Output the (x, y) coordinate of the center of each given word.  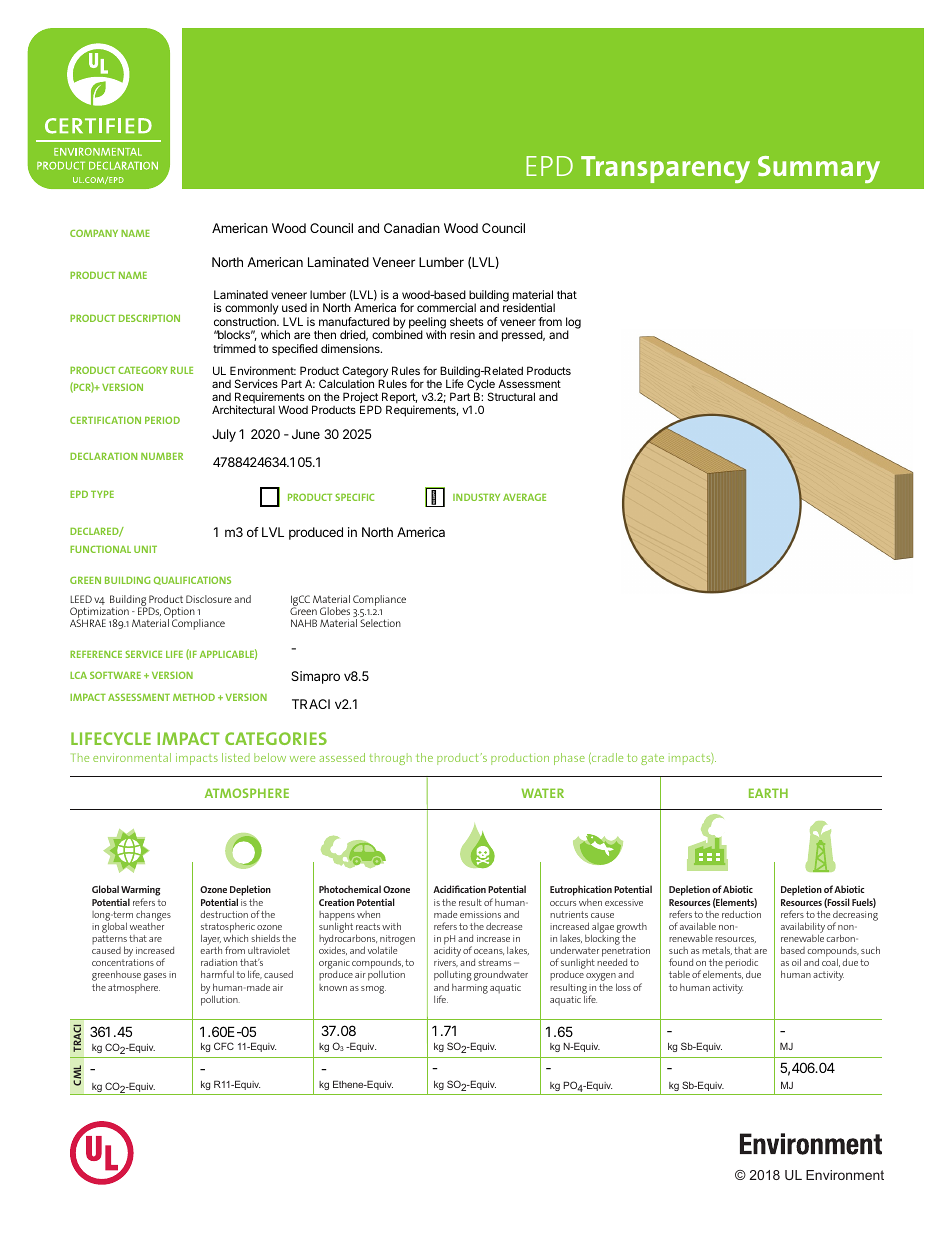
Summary (819, 169)
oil (796, 962)
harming (470, 989)
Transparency (665, 169)
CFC (224, 1046)
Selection (380, 623)
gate (652, 759)
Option (179, 614)
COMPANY (94, 233)
